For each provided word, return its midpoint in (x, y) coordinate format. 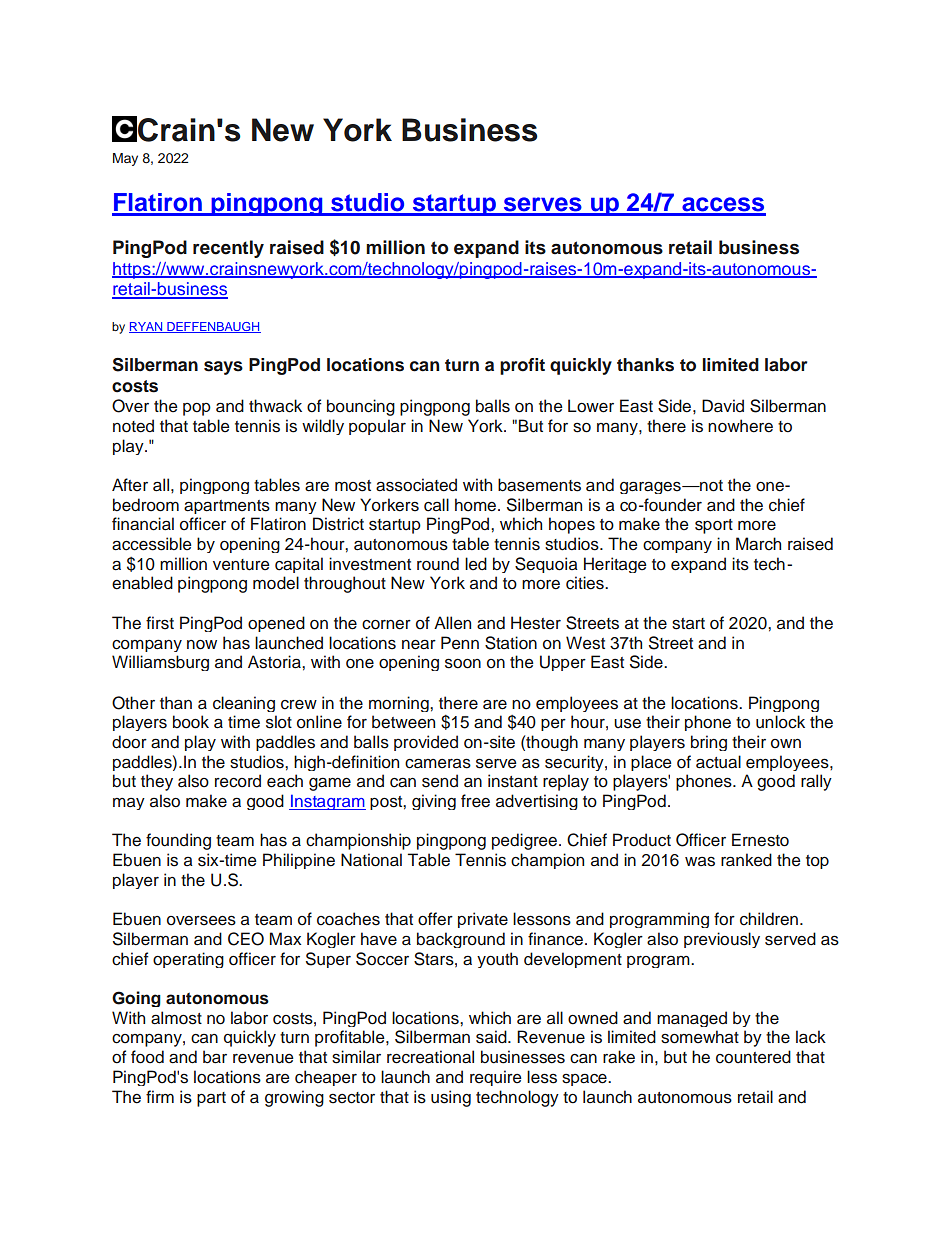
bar (215, 1057)
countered (753, 1057)
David (723, 406)
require (496, 1078)
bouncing (361, 407)
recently (228, 249)
